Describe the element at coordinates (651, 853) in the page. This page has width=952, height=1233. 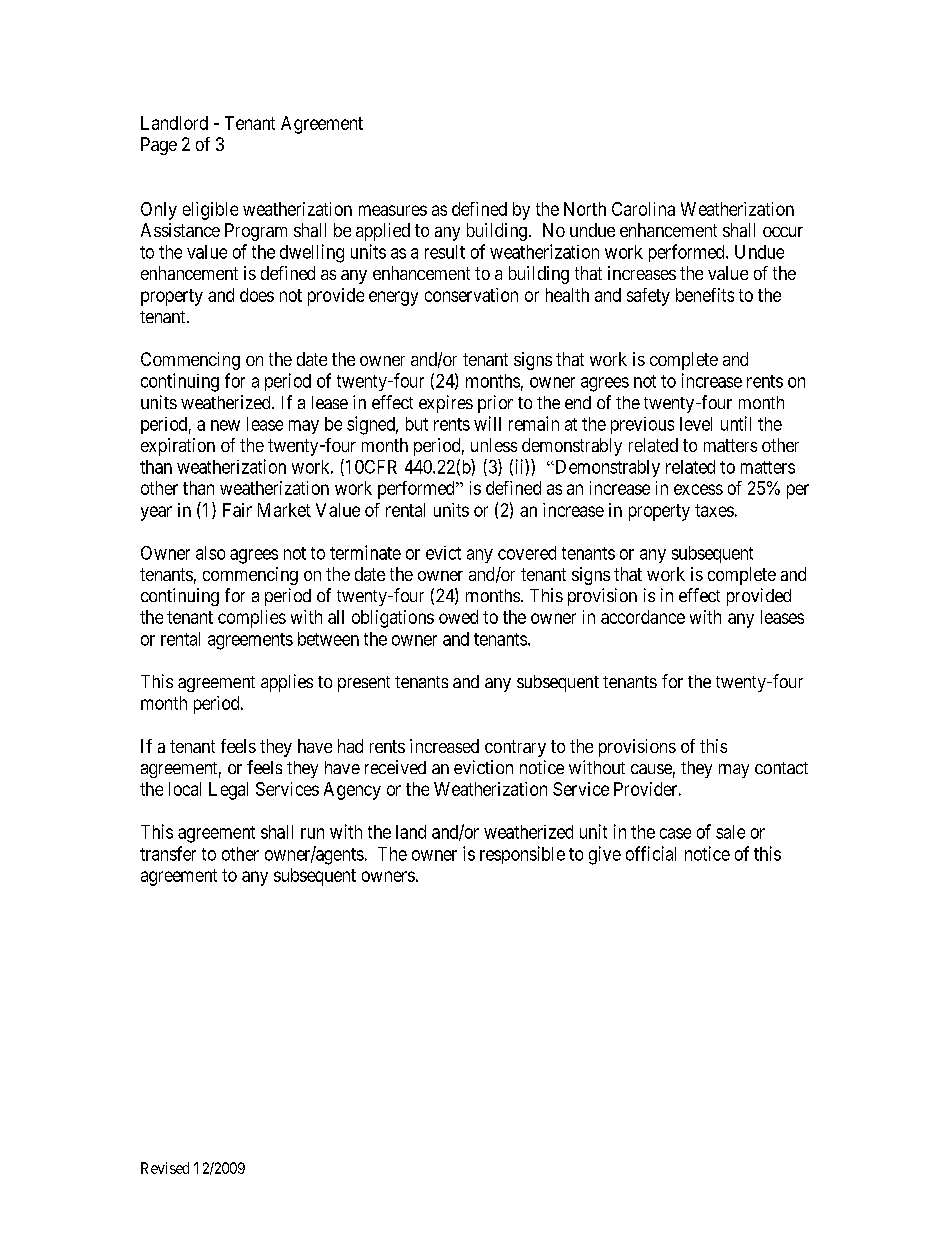
I see `official` at that location.
